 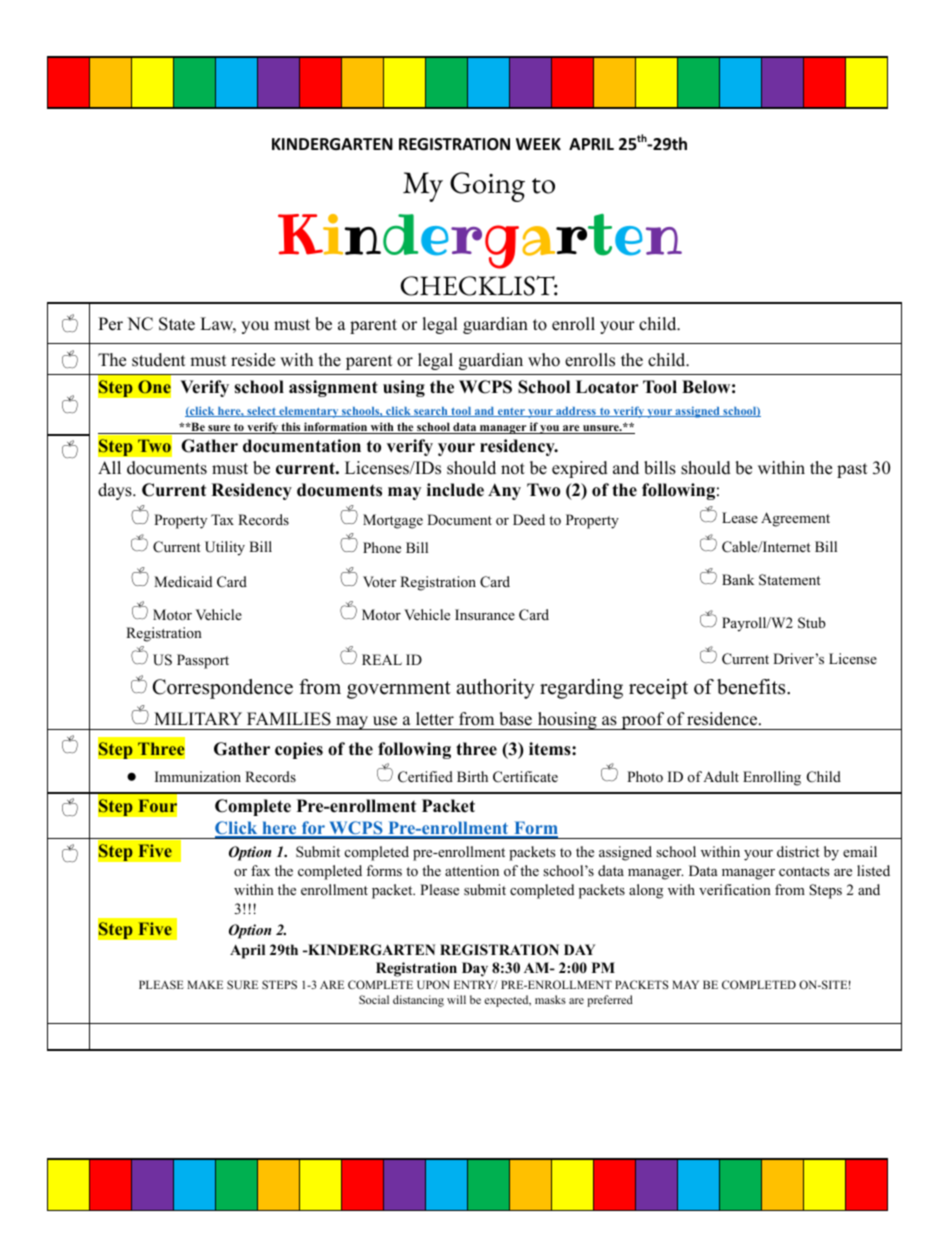 I want to click on who, so click(x=544, y=360).
